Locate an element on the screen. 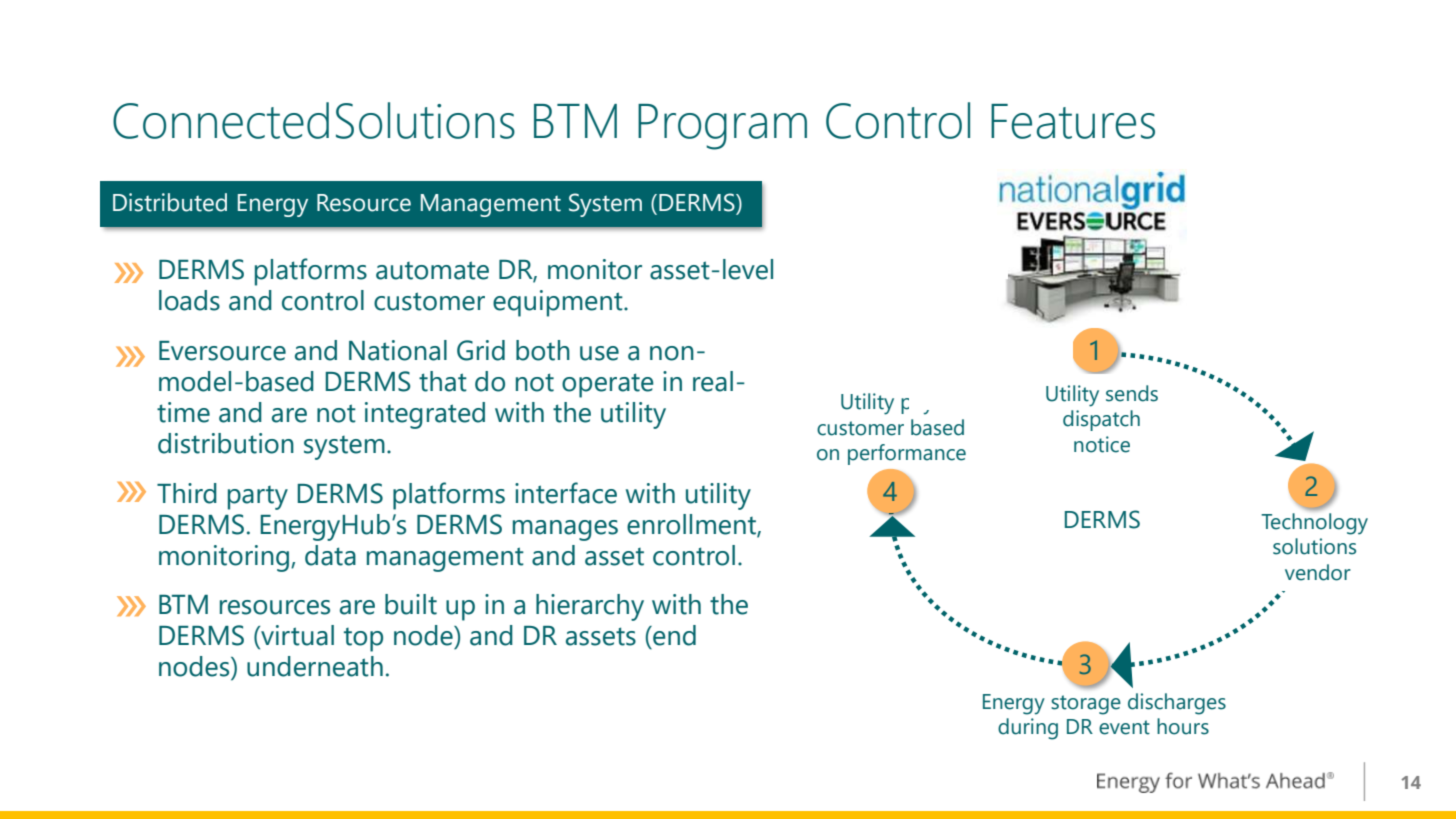 The width and height of the screenshot is (1456, 819). sends is located at coordinates (1132, 393).
